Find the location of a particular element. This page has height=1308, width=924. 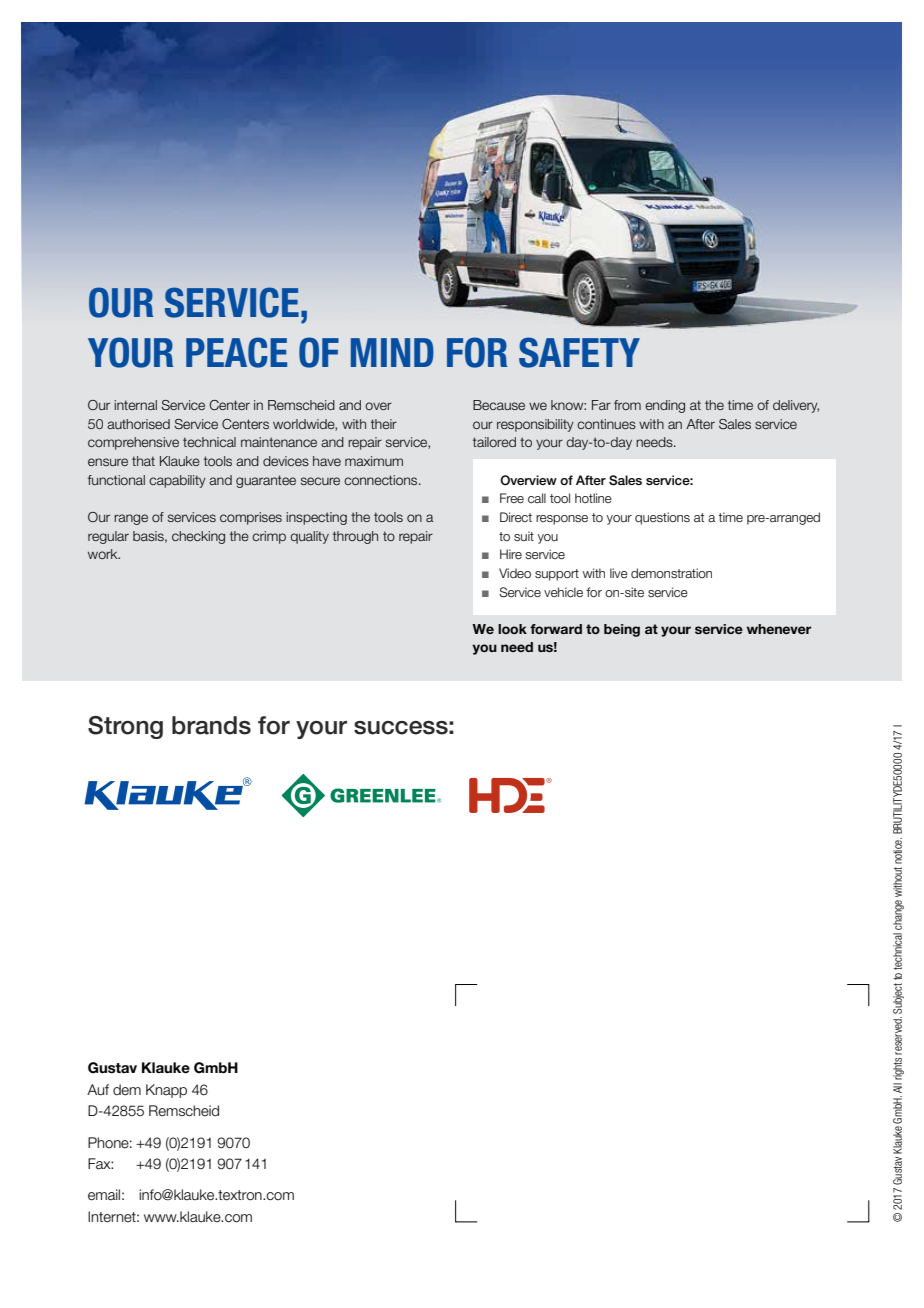

MIND is located at coordinates (392, 352).
